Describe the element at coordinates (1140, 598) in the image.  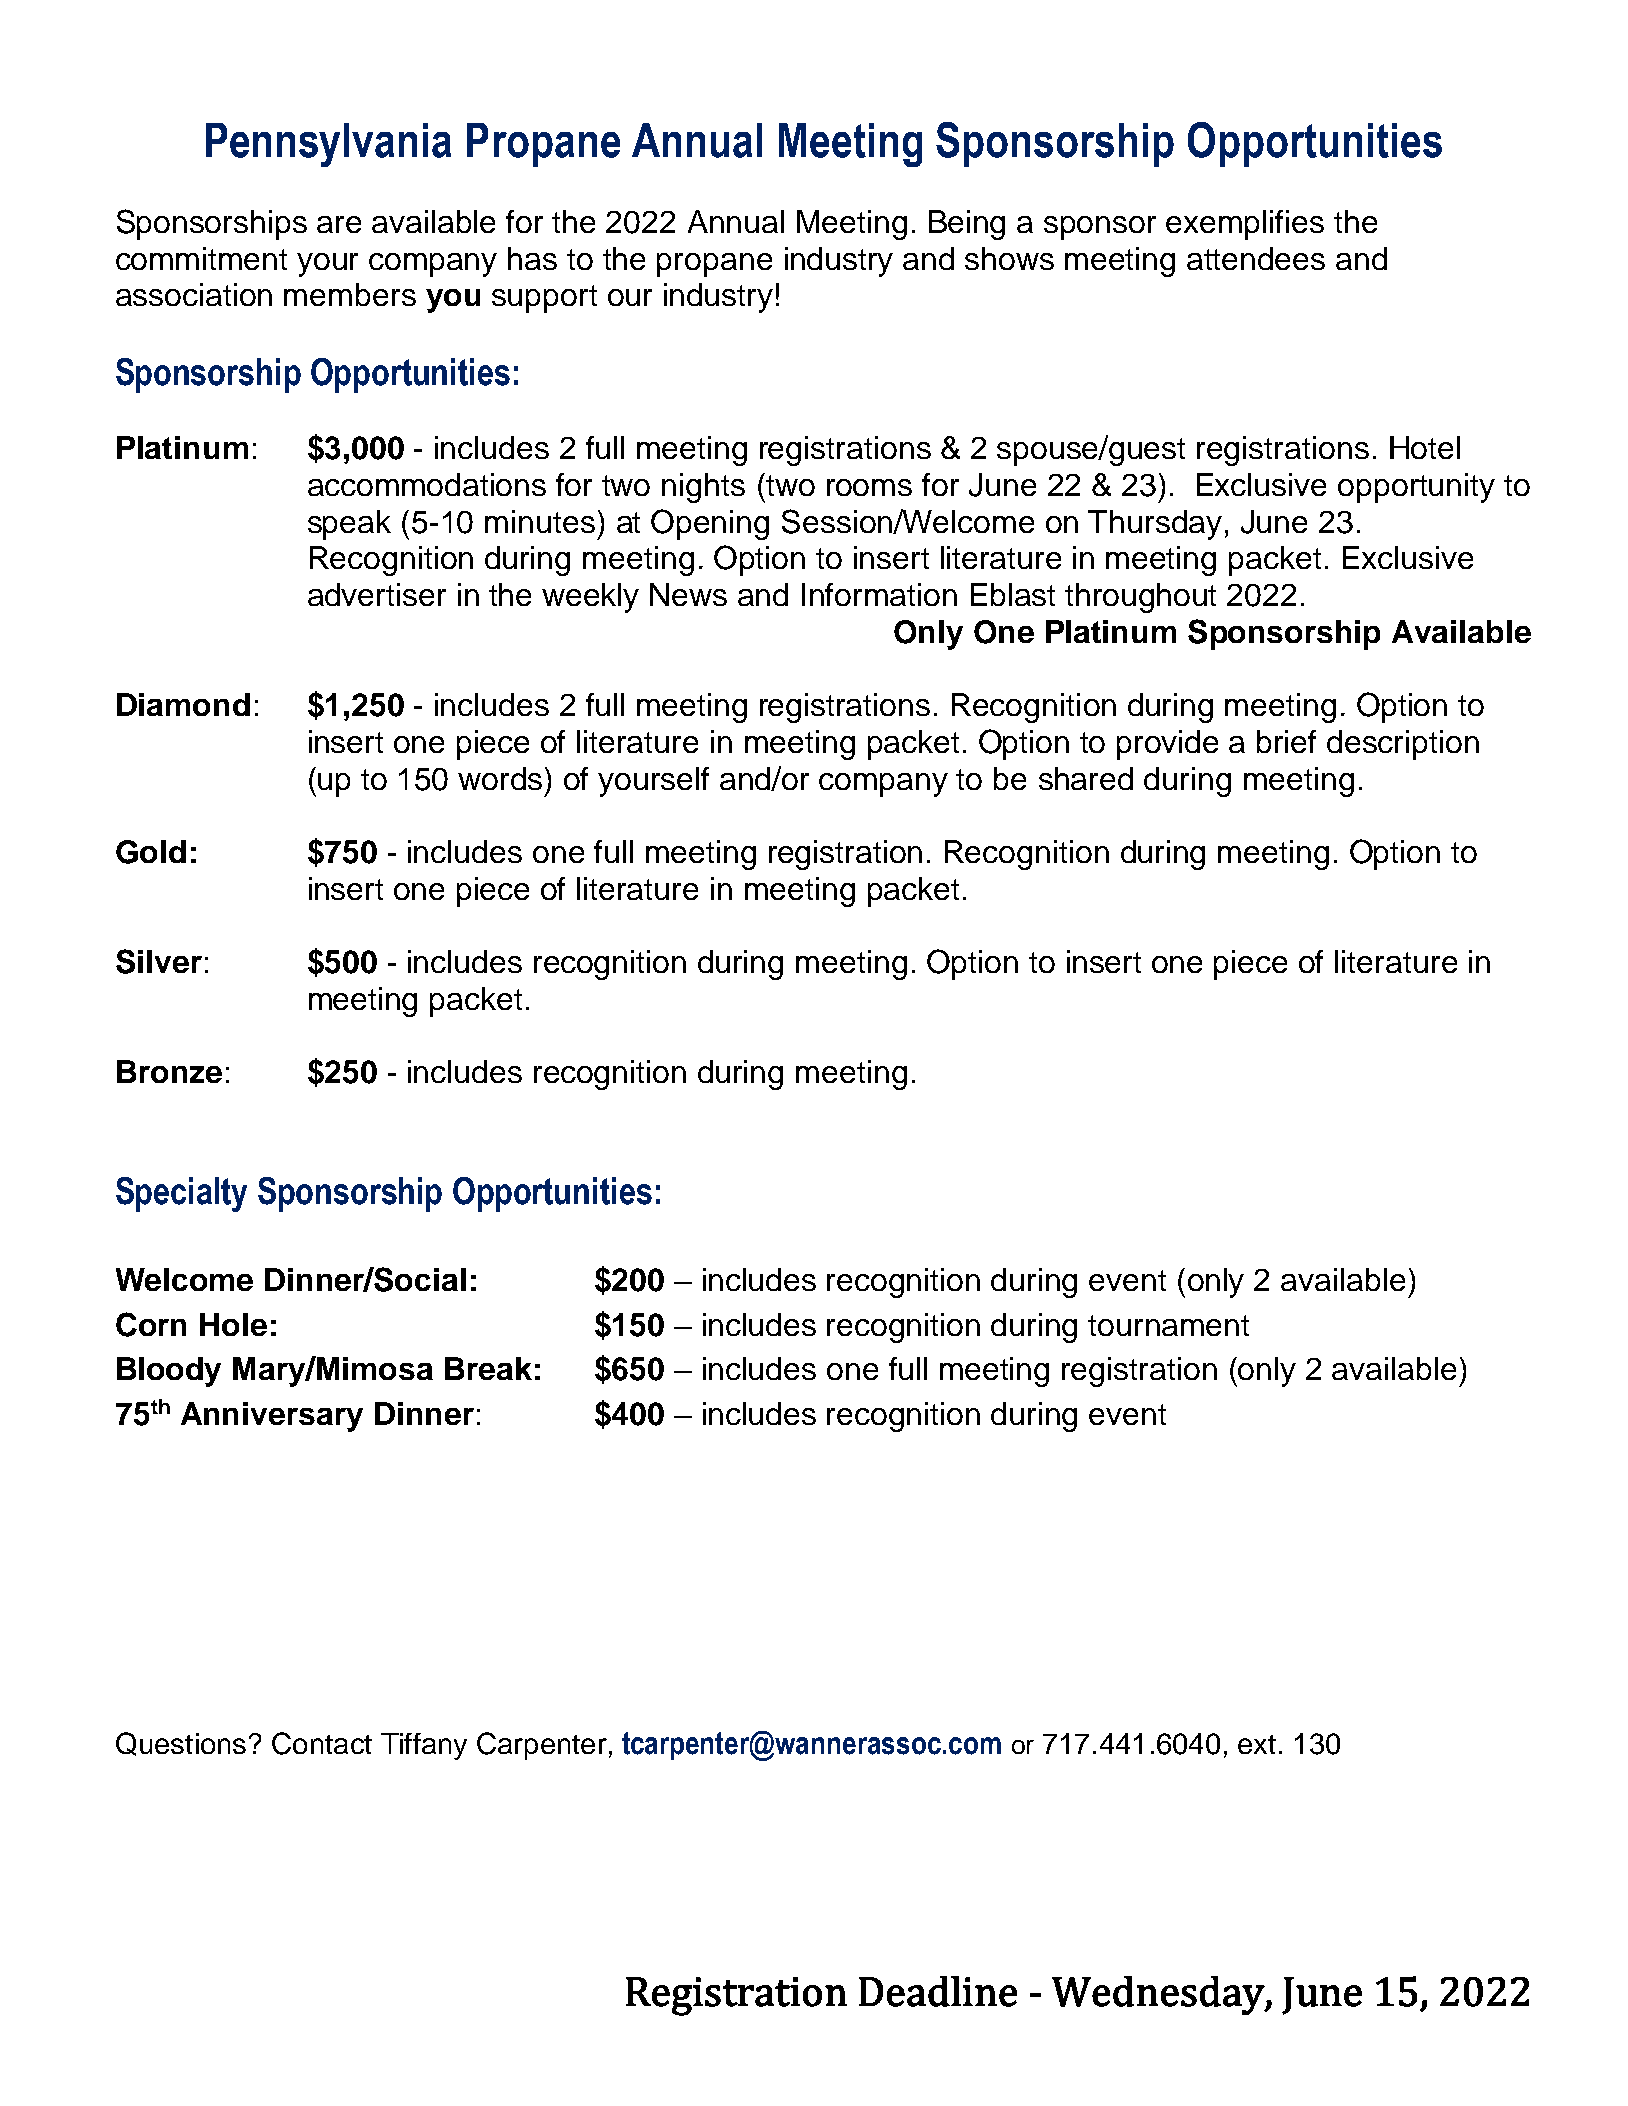
I see `throughout` at that location.
